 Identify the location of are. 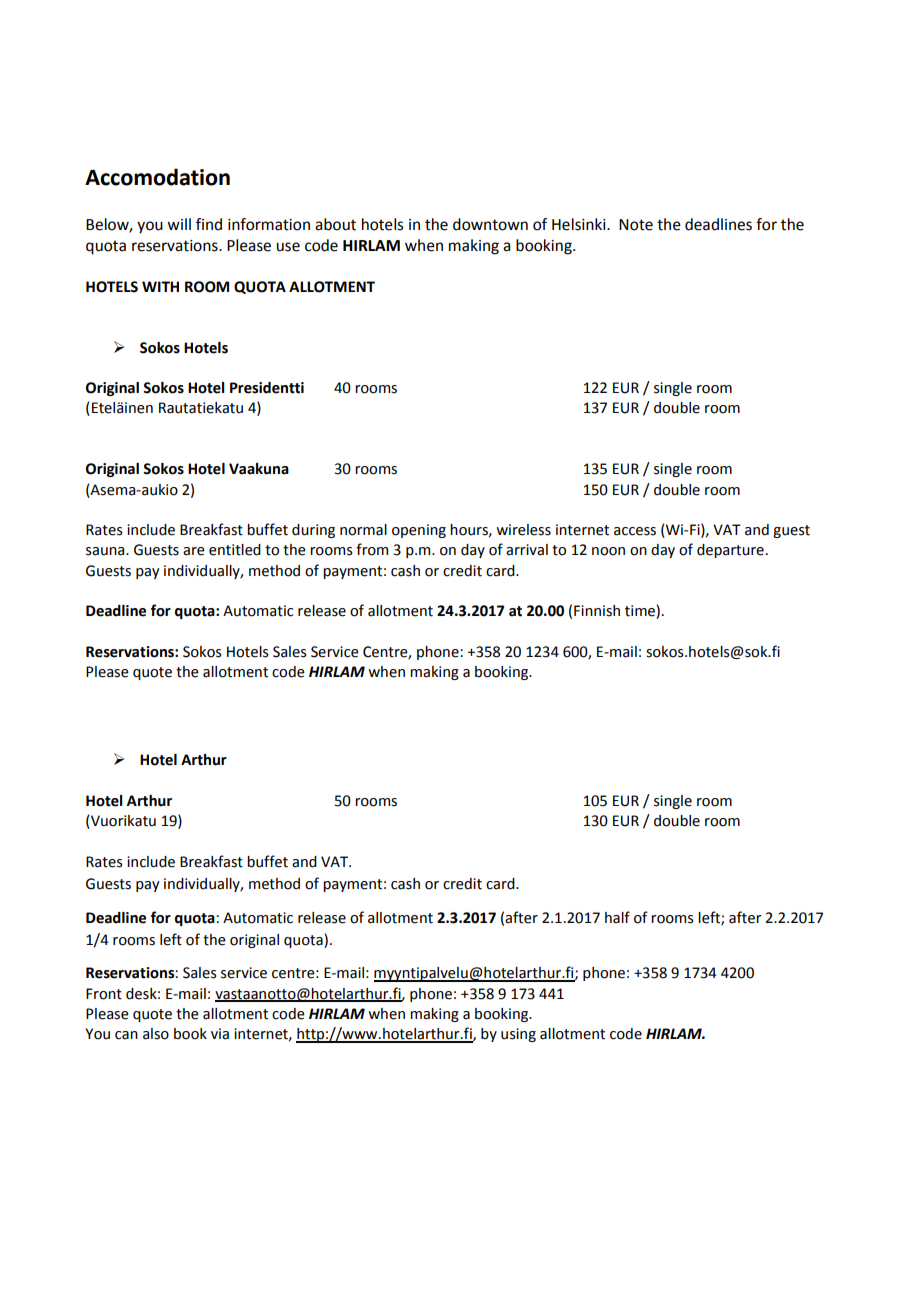
(194, 551).
